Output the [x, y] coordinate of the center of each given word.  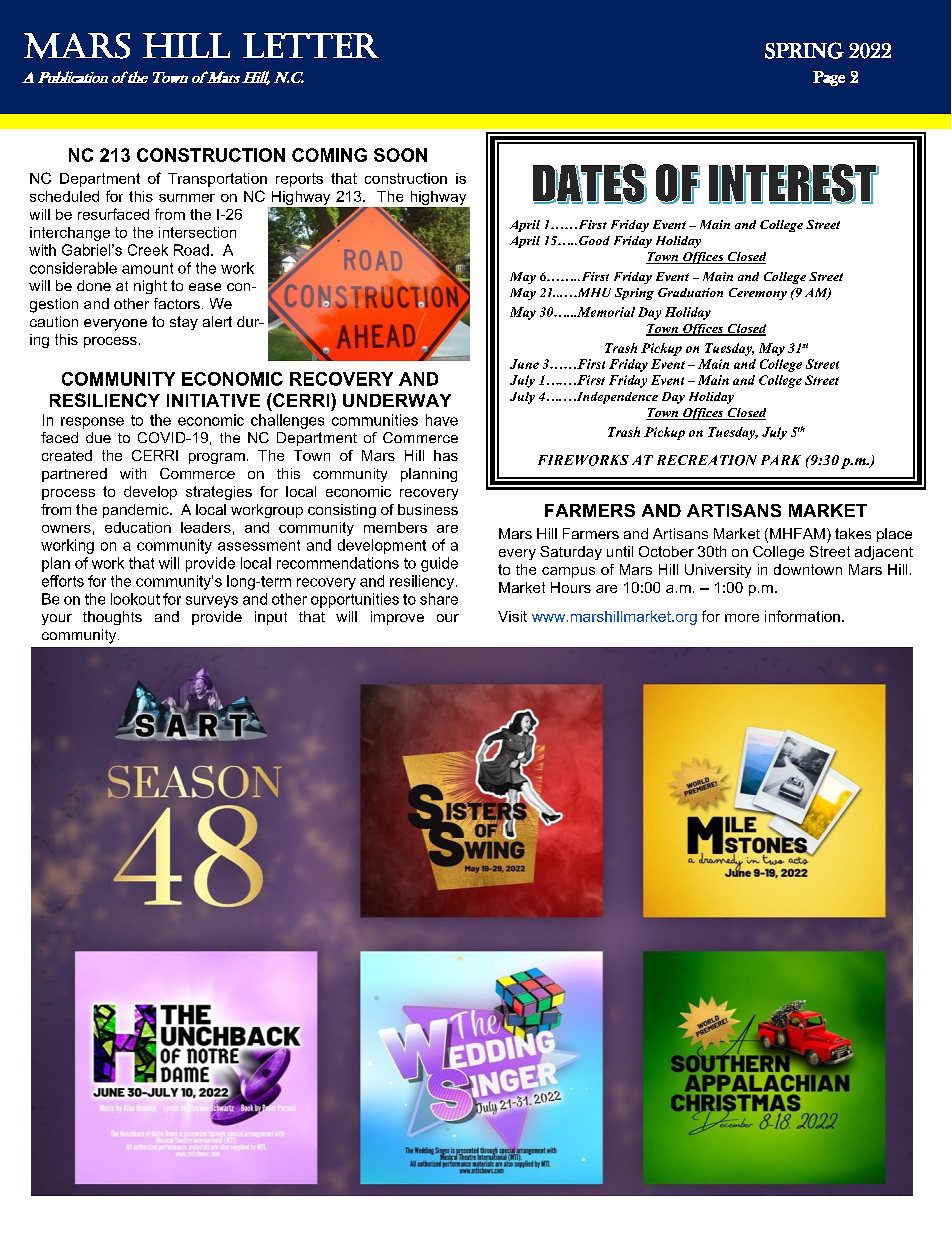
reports [299, 180]
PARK [781, 460]
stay [184, 323]
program [217, 458]
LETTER [311, 45]
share [439, 599]
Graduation [690, 292]
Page [829, 78]
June [524, 364]
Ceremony [758, 294]
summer [187, 198]
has [446, 455]
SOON [400, 155]
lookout [135, 599]
